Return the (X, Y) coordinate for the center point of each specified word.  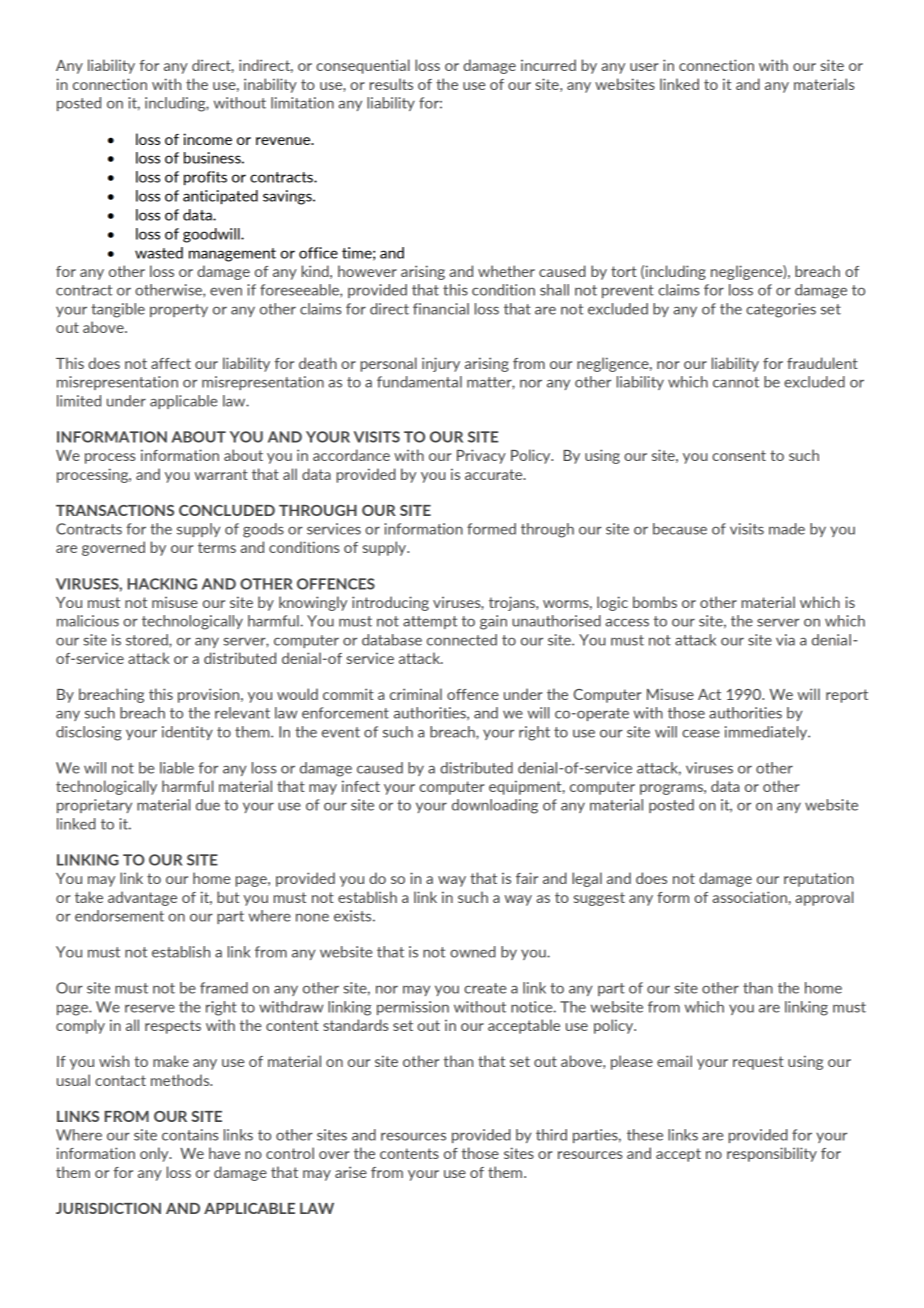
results (391, 84)
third (551, 1135)
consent (739, 455)
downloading (495, 806)
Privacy (481, 456)
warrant (221, 474)
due (208, 805)
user (644, 67)
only (155, 1154)
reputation (819, 879)
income (207, 139)
